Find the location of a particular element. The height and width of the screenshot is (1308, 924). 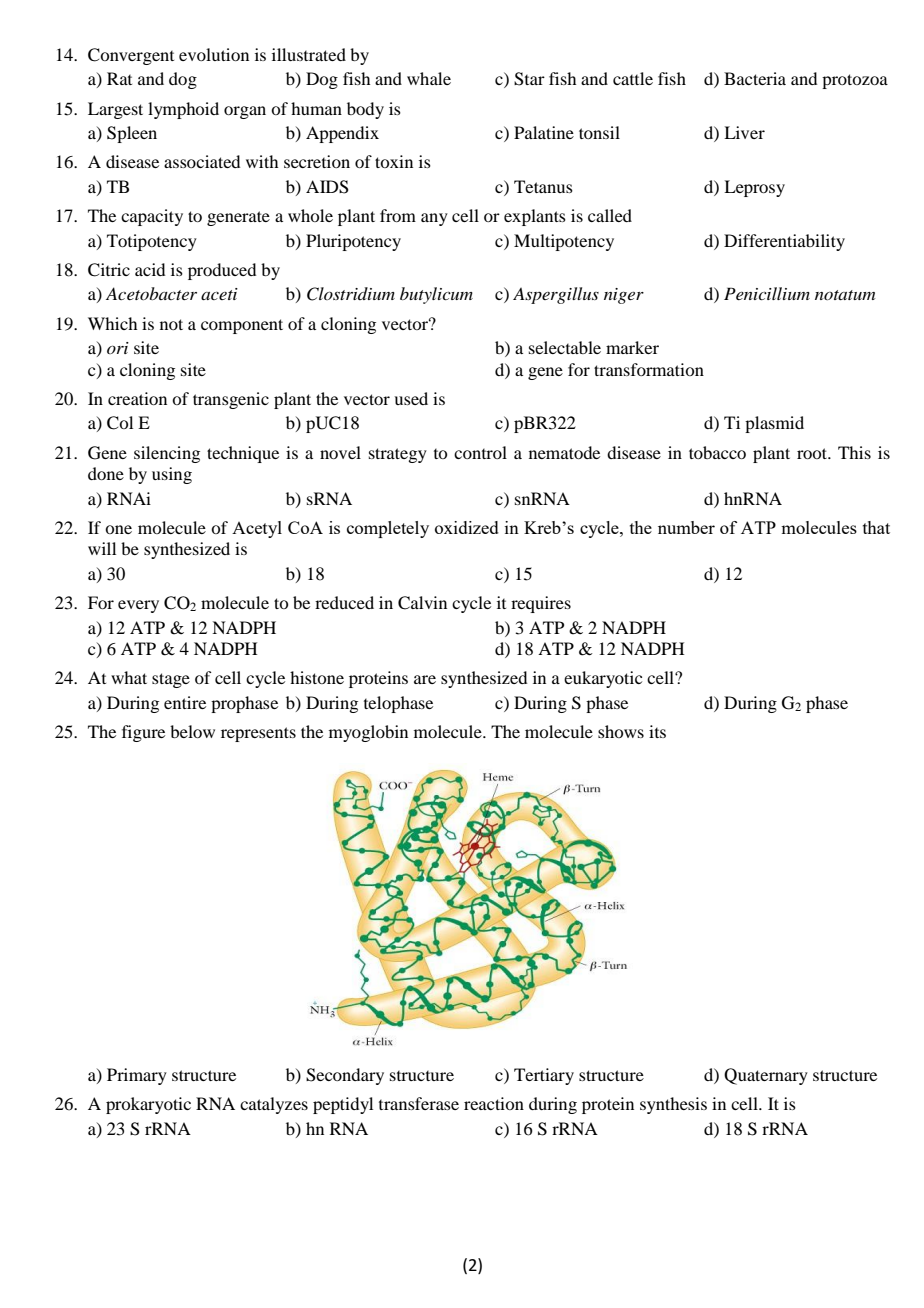

requires is located at coordinates (541, 604).
